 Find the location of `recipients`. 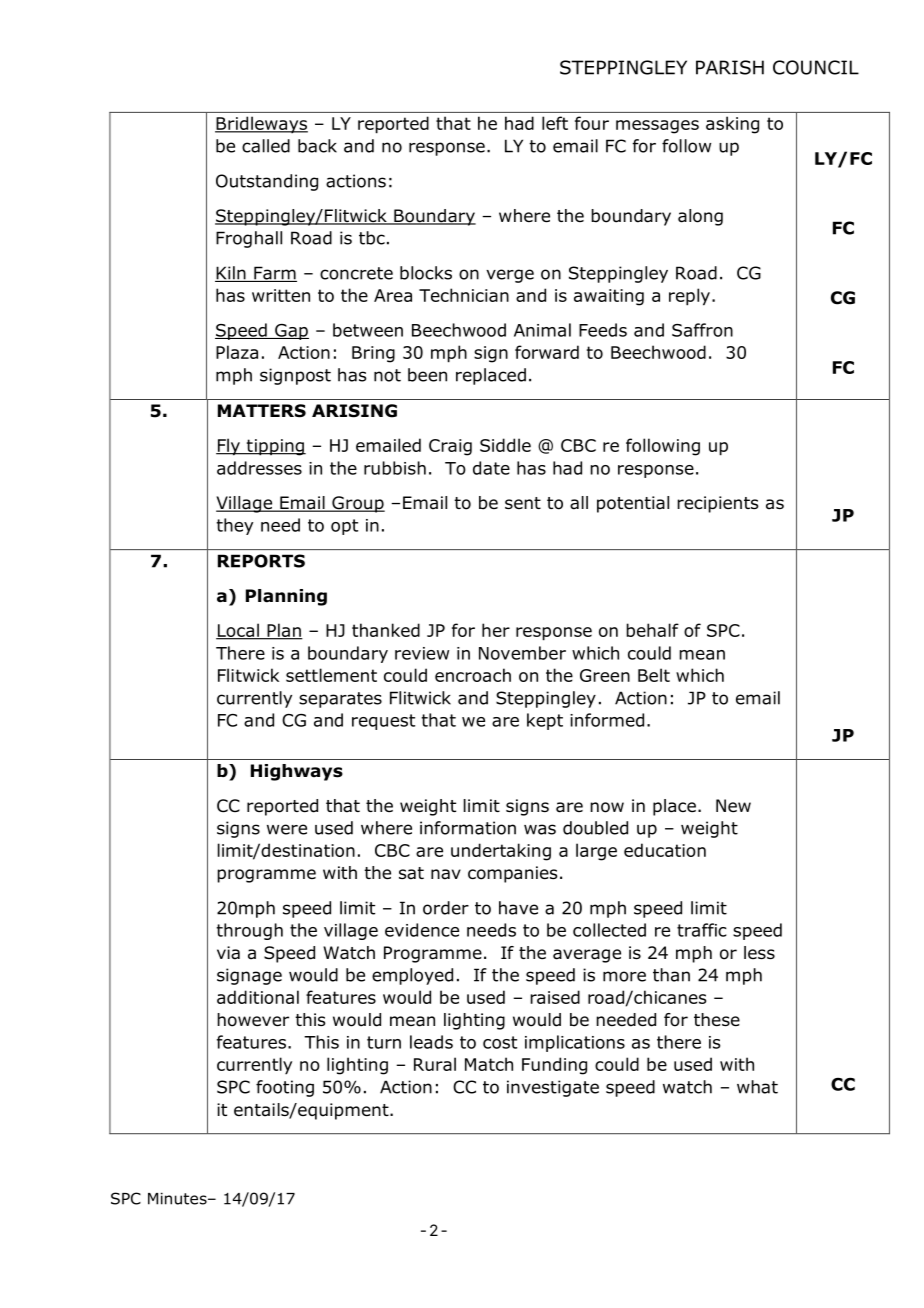

recipients is located at coordinates (718, 504).
